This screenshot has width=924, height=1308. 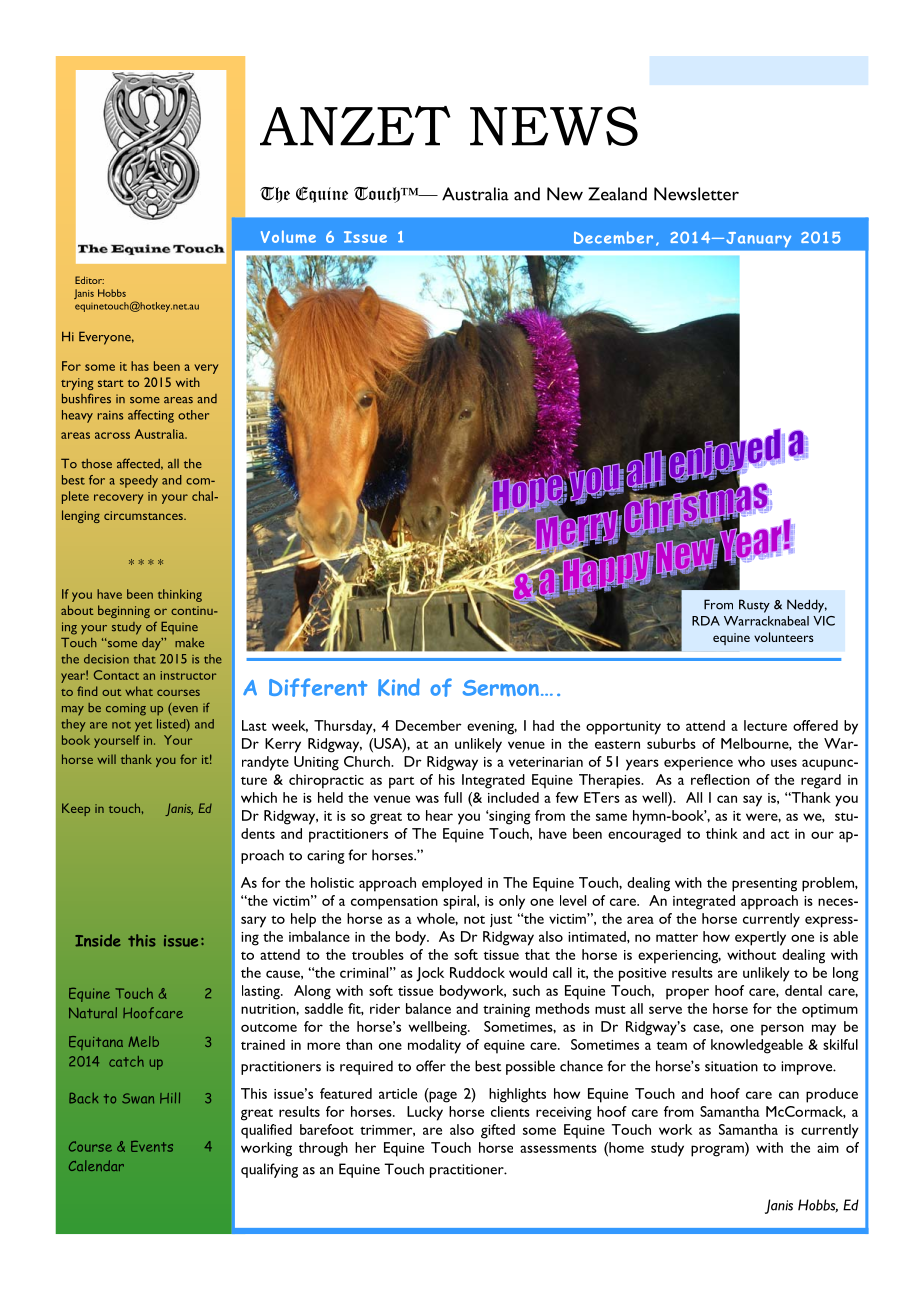 I want to click on Inside, so click(x=98, y=940).
